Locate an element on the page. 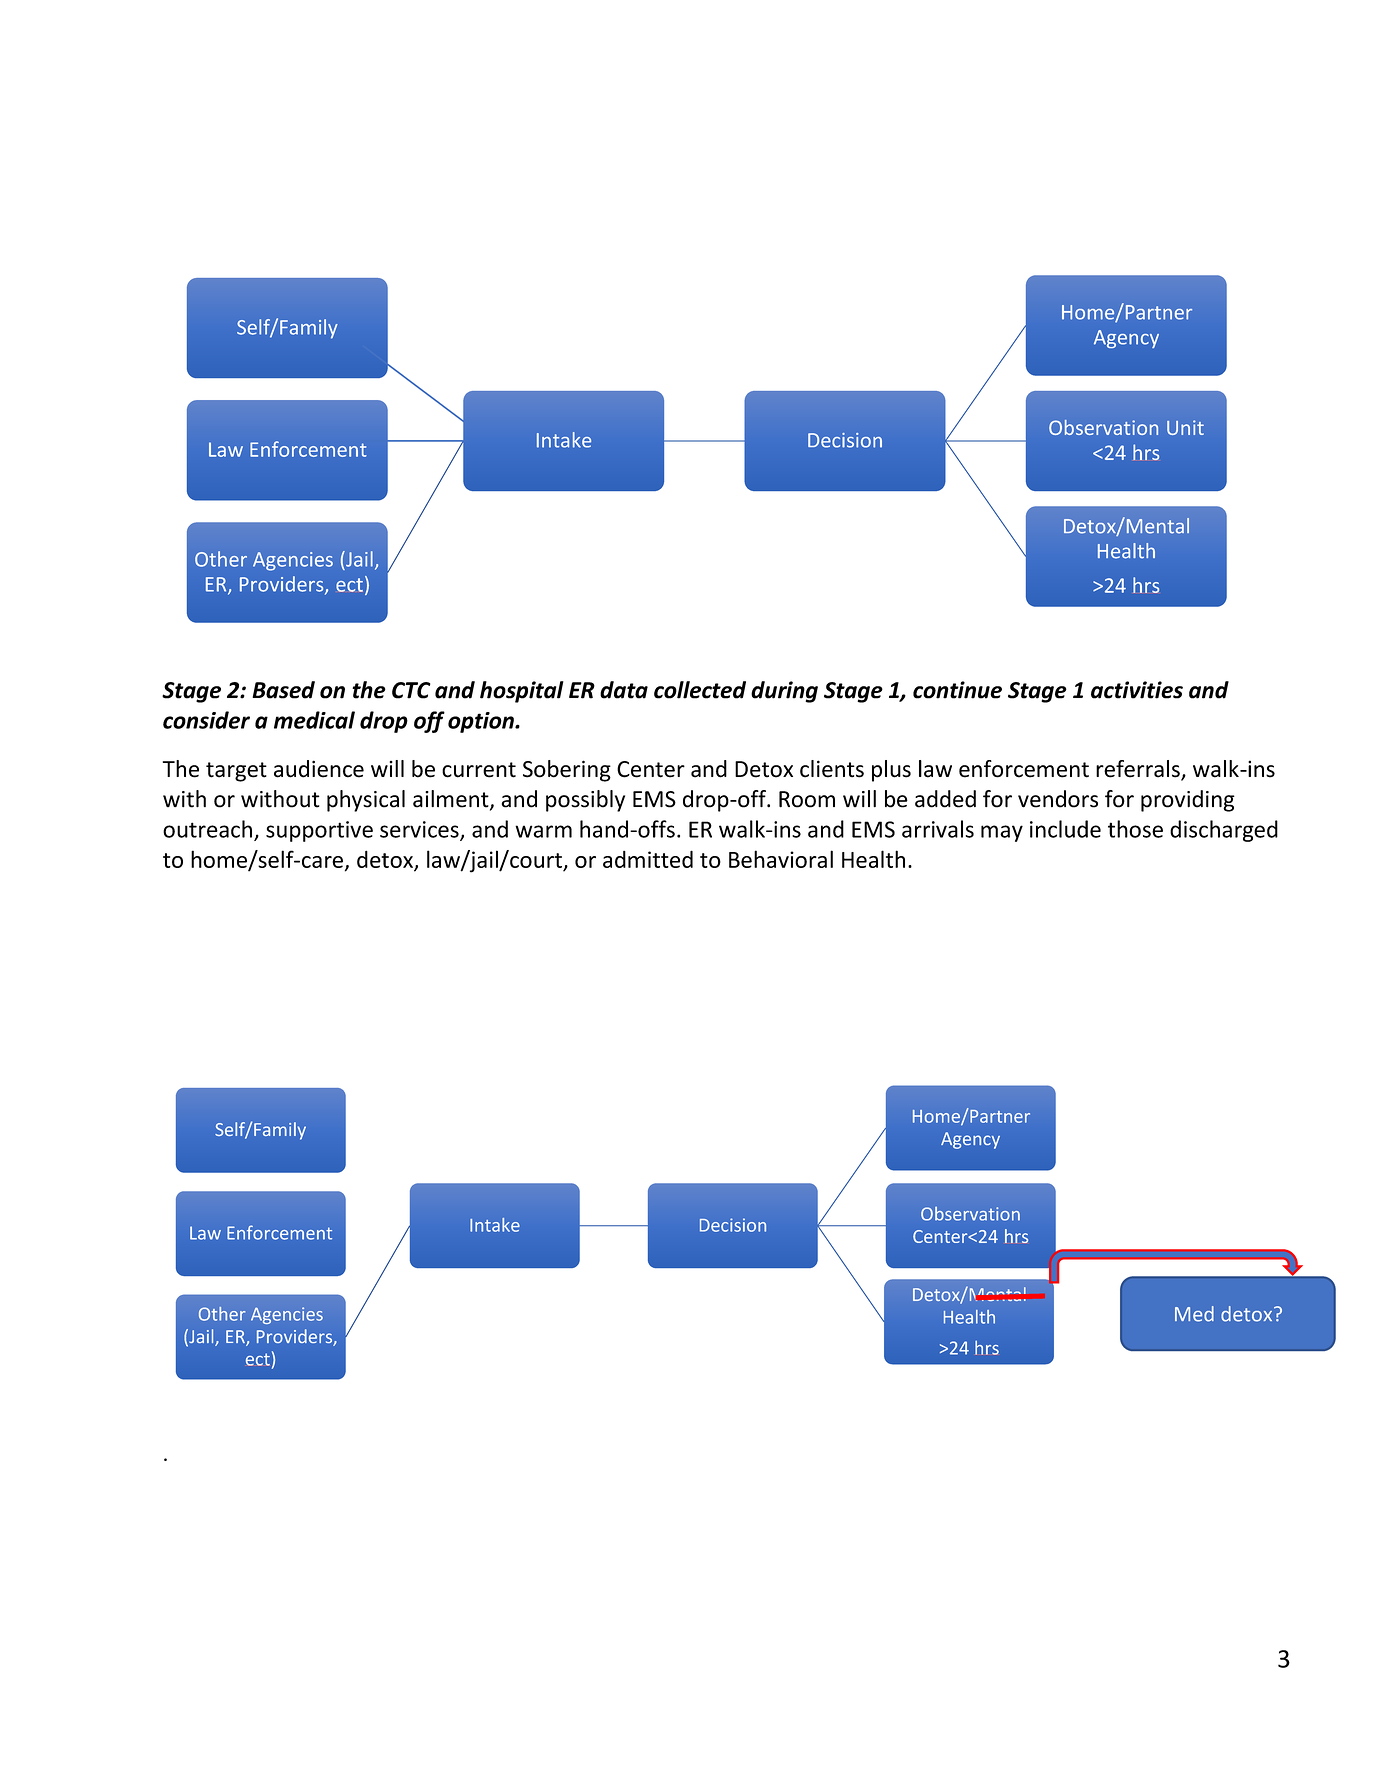 The image size is (1382, 1789). referrals is located at coordinates (1139, 770).
